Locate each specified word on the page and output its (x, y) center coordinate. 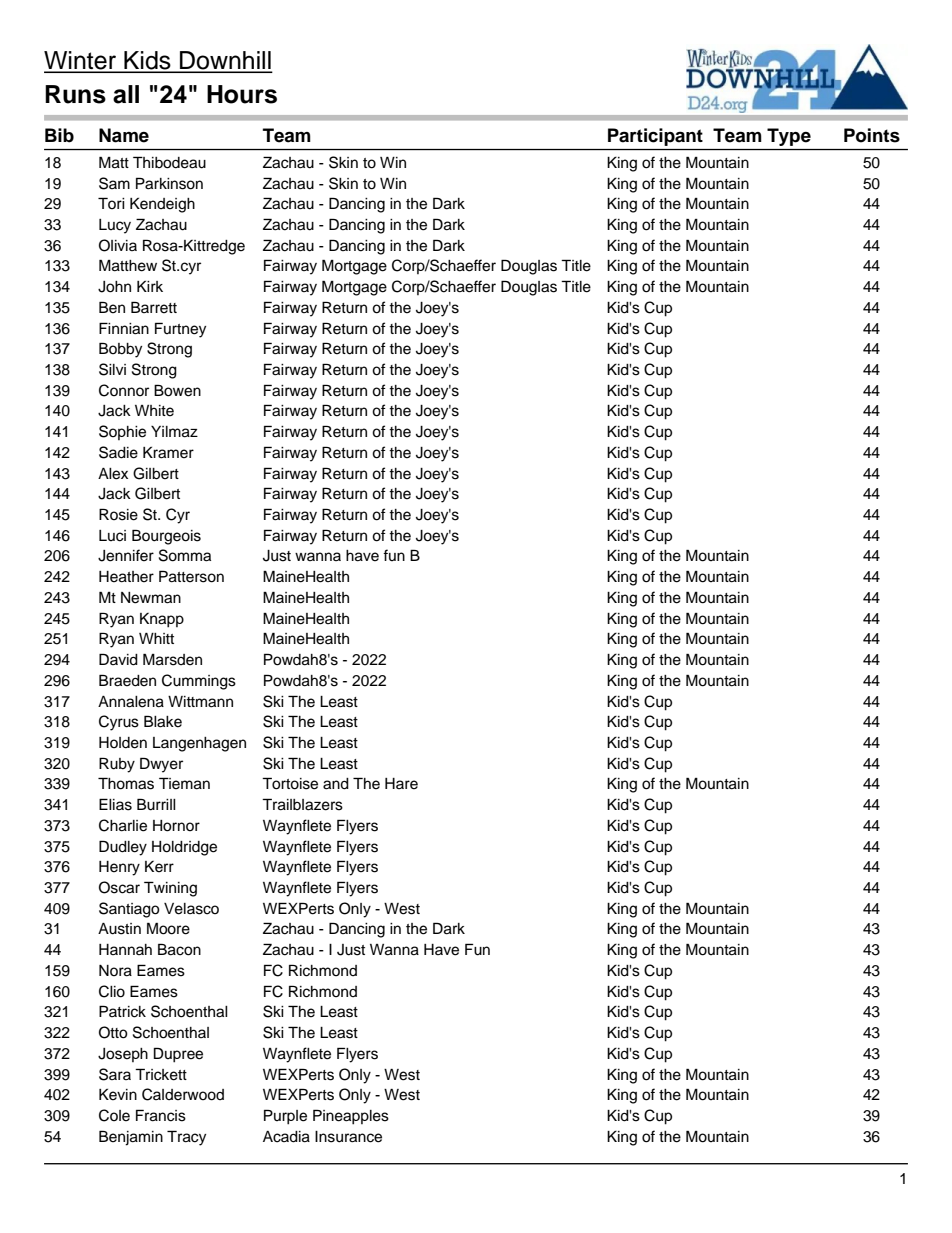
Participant (655, 137)
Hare (401, 784)
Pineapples (351, 1117)
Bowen (177, 390)
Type (789, 137)
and (336, 784)
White (154, 411)
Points (872, 135)
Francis (161, 1115)
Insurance (348, 1137)
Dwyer (161, 765)
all (126, 94)
